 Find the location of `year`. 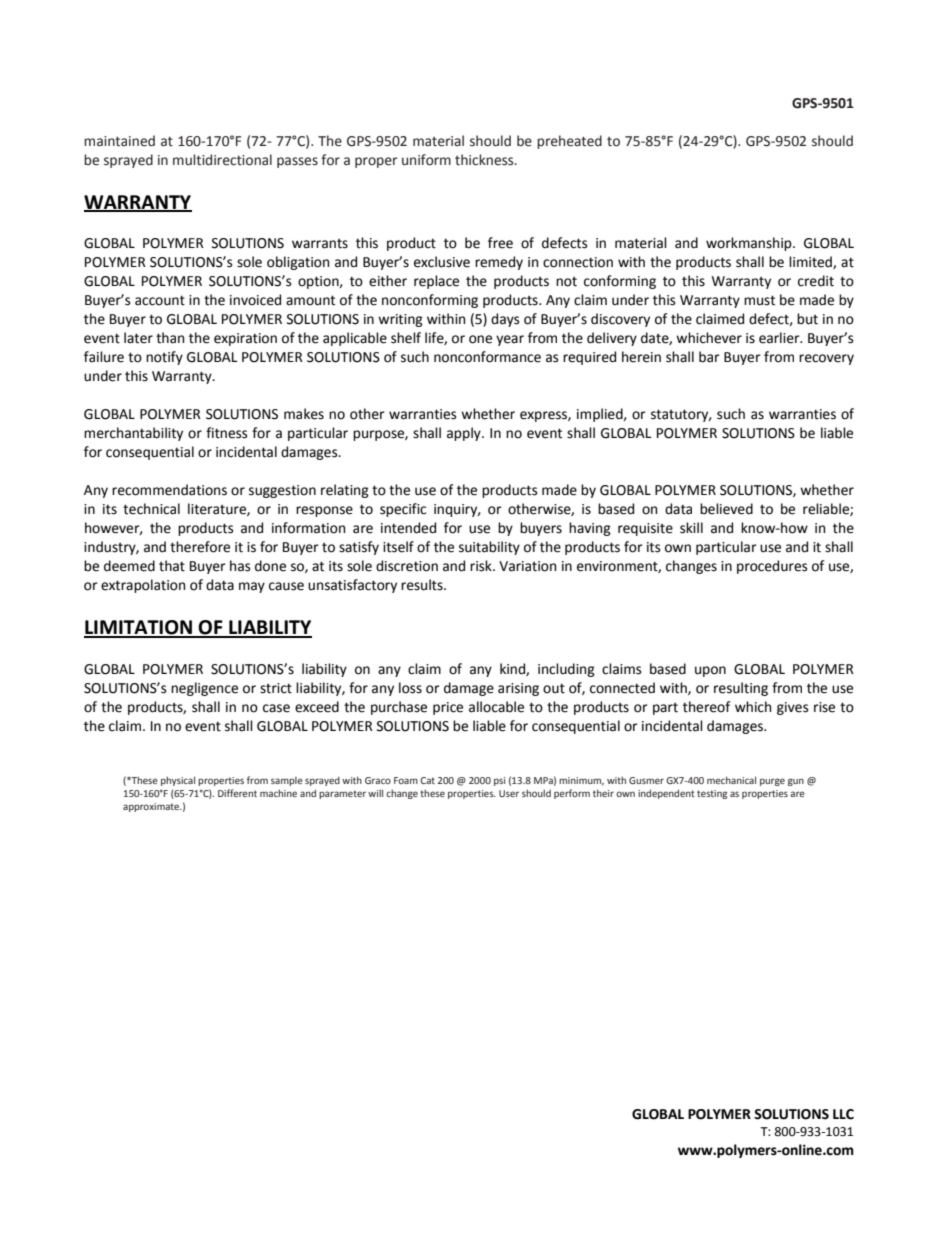

year is located at coordinates (510, 340).
